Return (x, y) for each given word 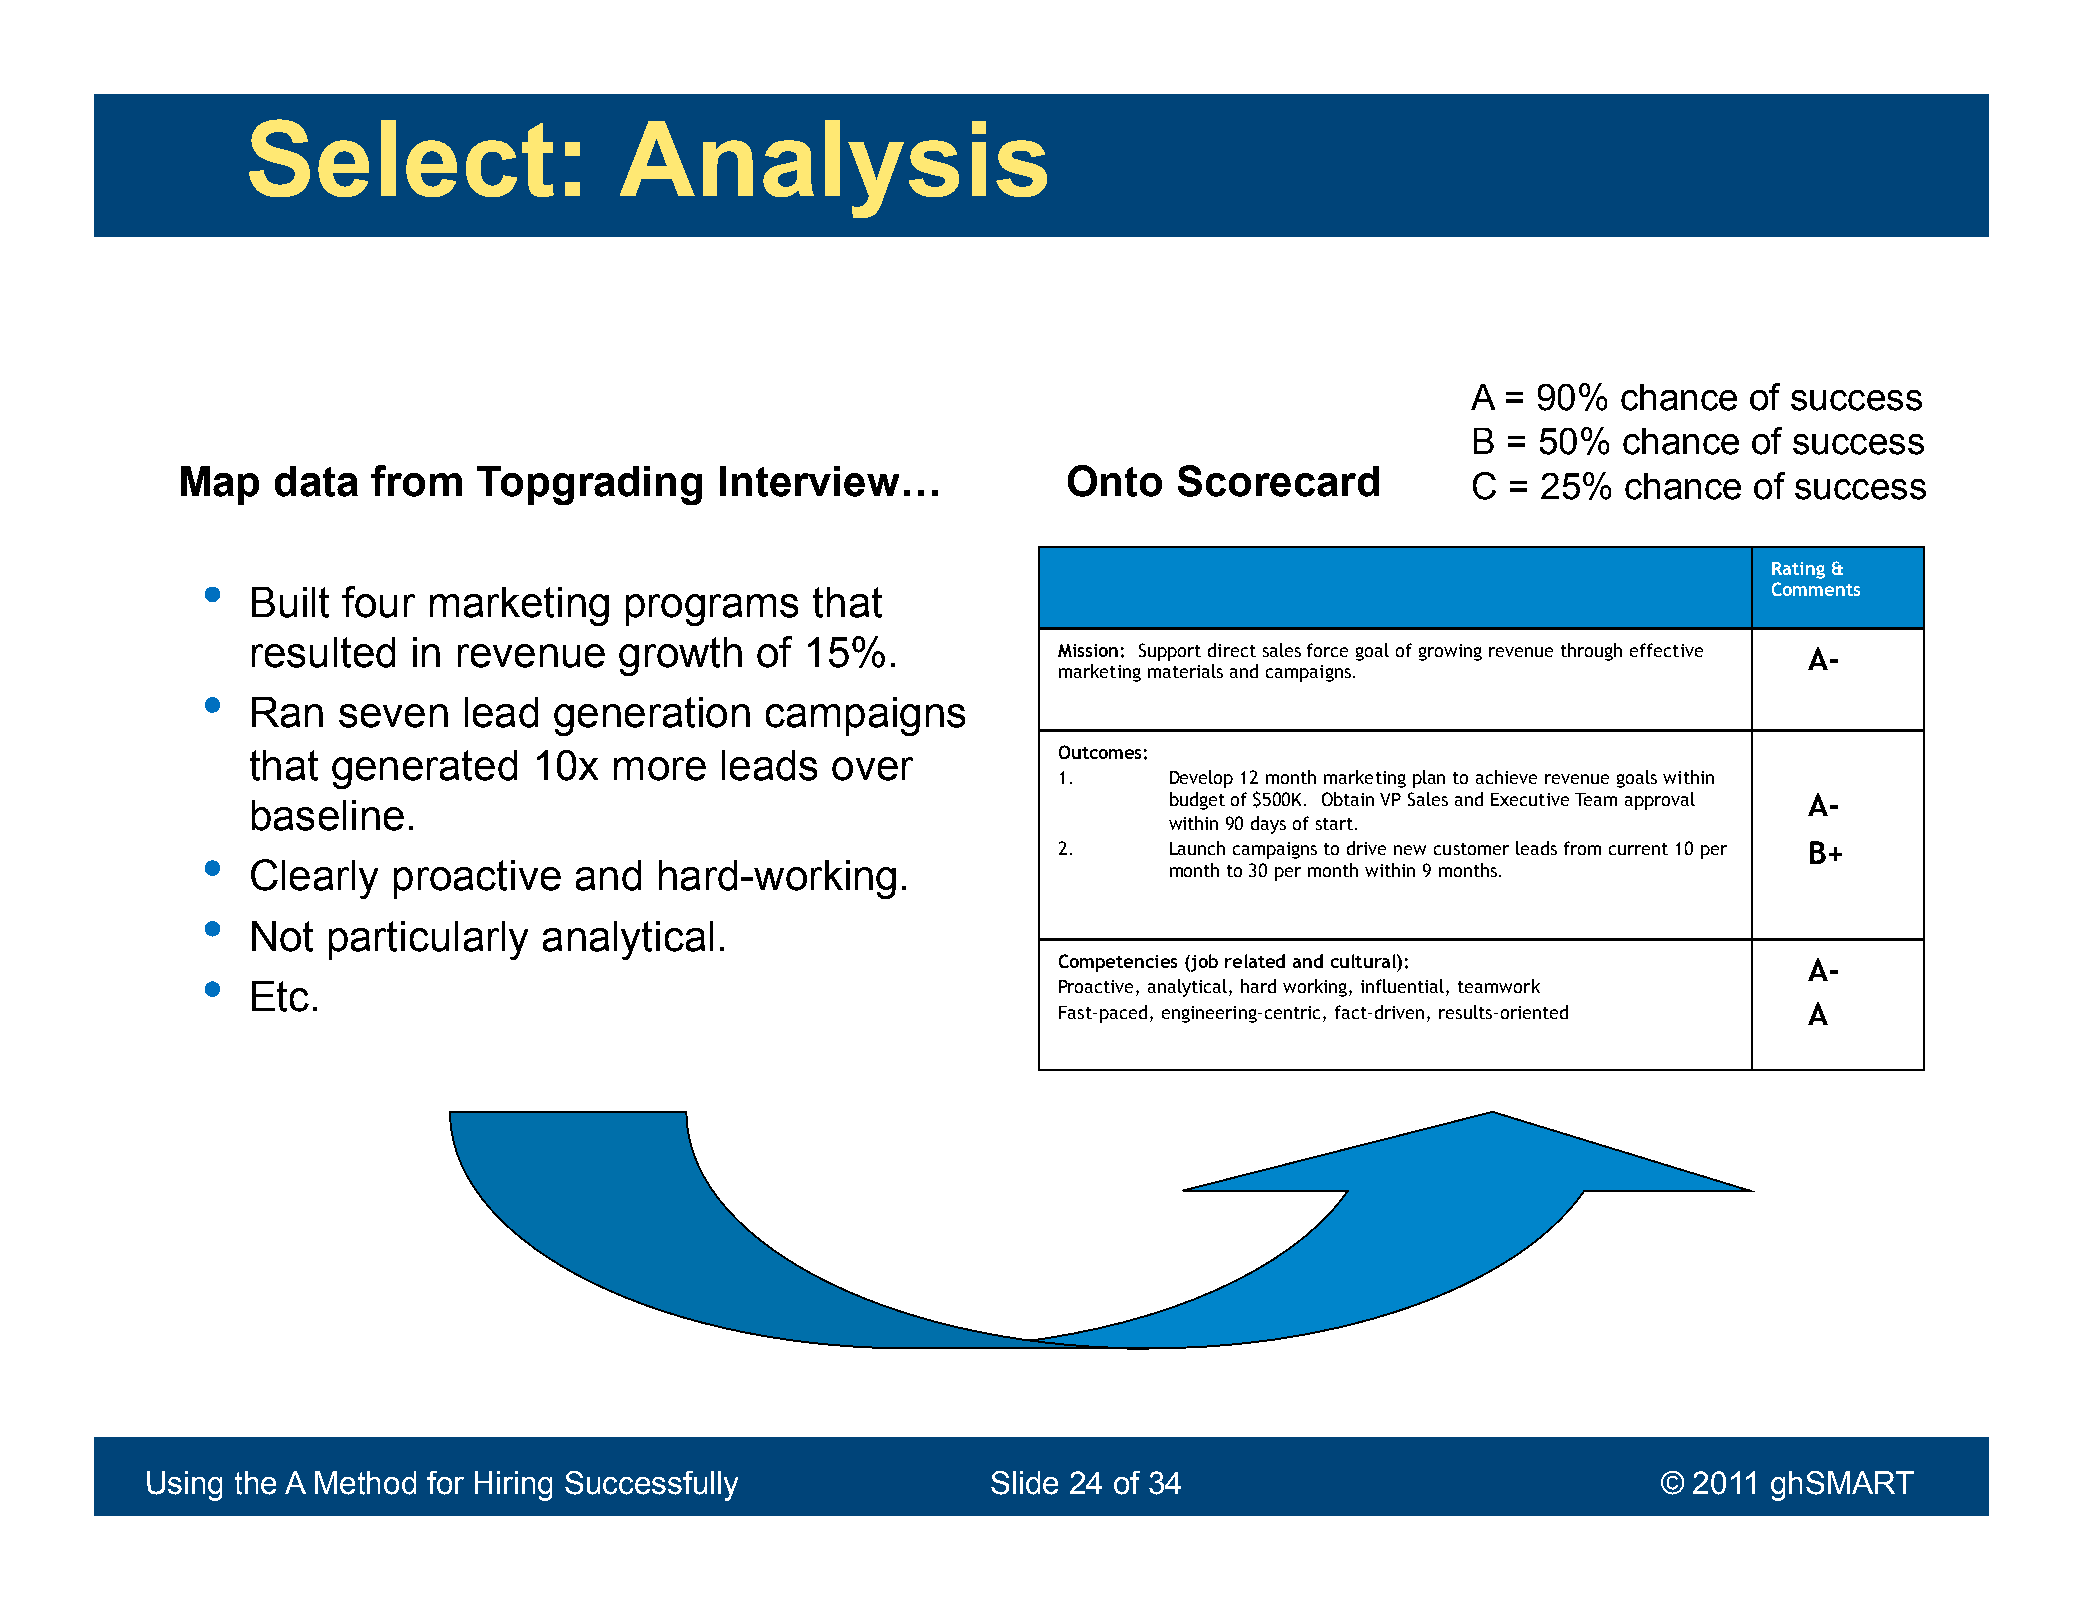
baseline (328, 815)
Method (365, 1483)
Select (401, 158)
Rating (1798, 570)
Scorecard (1278, 481)
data (316, 481)
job (1203, 963)
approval (1660, 801)
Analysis (833, 169)
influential (1404, 987)
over (872, 769)
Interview (809, 481)
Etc (280, 996)
